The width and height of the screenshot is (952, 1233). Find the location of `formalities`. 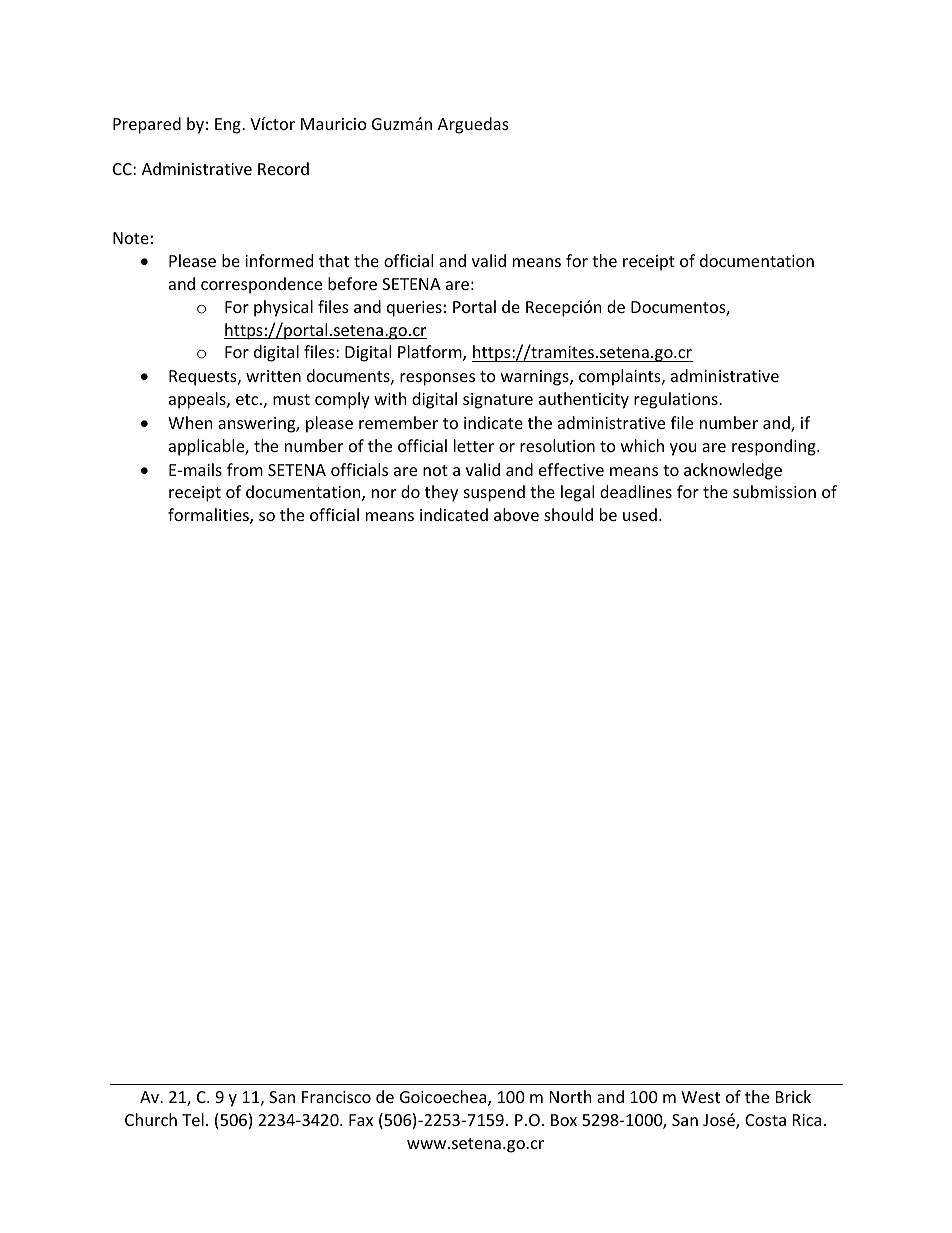

formalities is located at coordinates (209, 516).
